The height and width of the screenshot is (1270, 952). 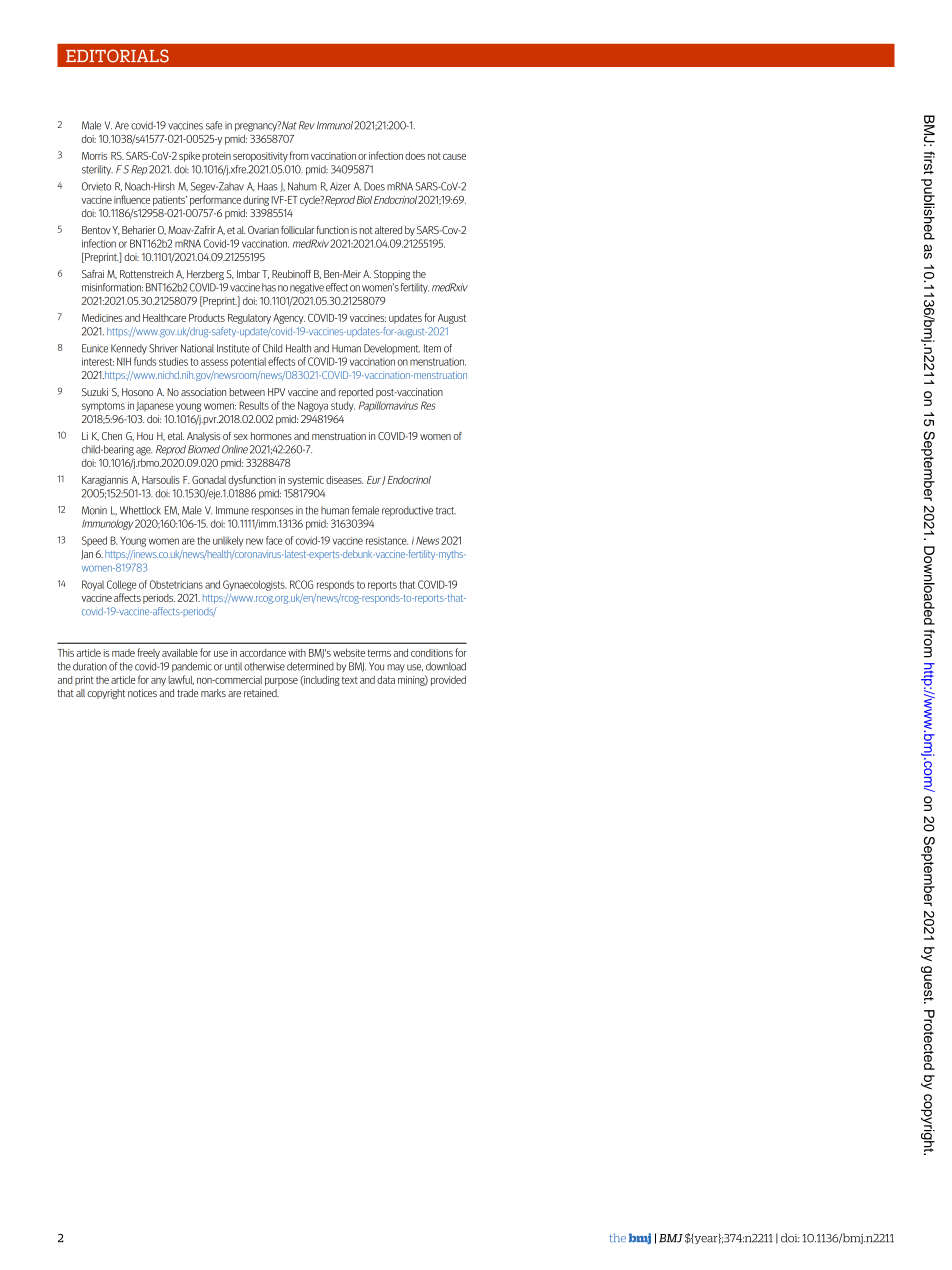 What do you see at coordinates (216, 157) in the screenshot?
I see `protein` at bounding box center [216, 157].
